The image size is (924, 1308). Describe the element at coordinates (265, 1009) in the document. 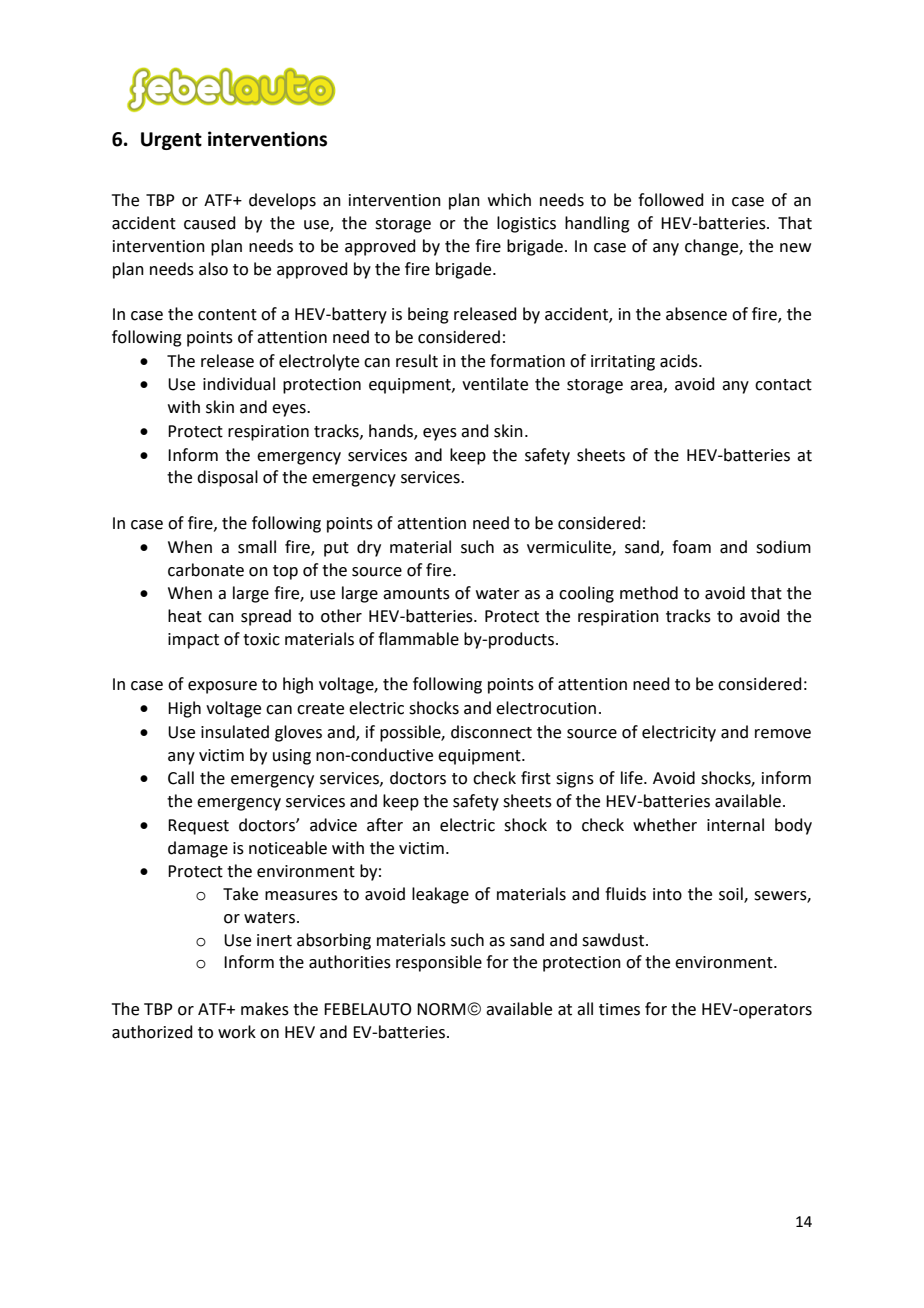

I see `makes` at that location.
